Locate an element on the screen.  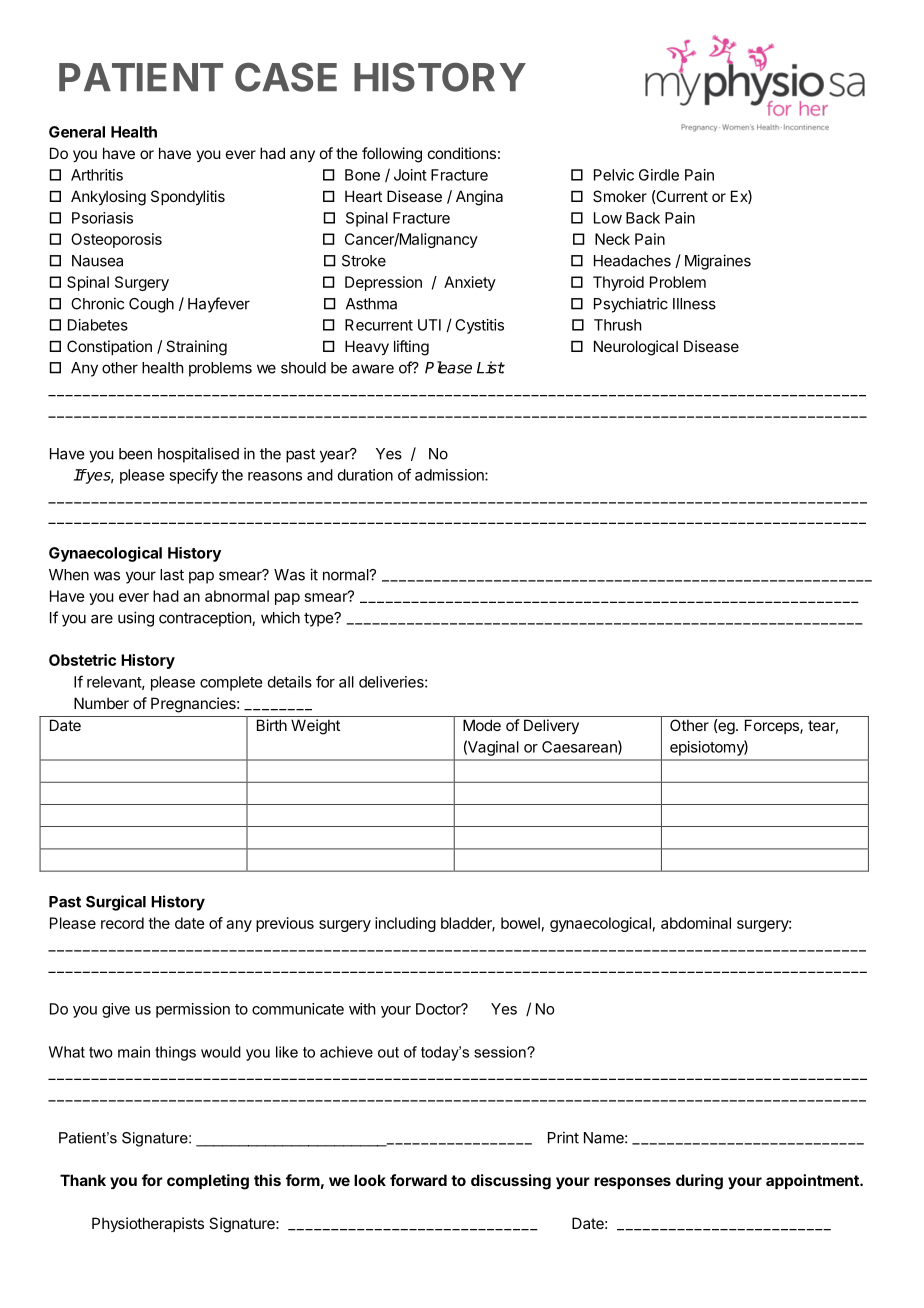
completing is located at coordinates (208, 1182).
